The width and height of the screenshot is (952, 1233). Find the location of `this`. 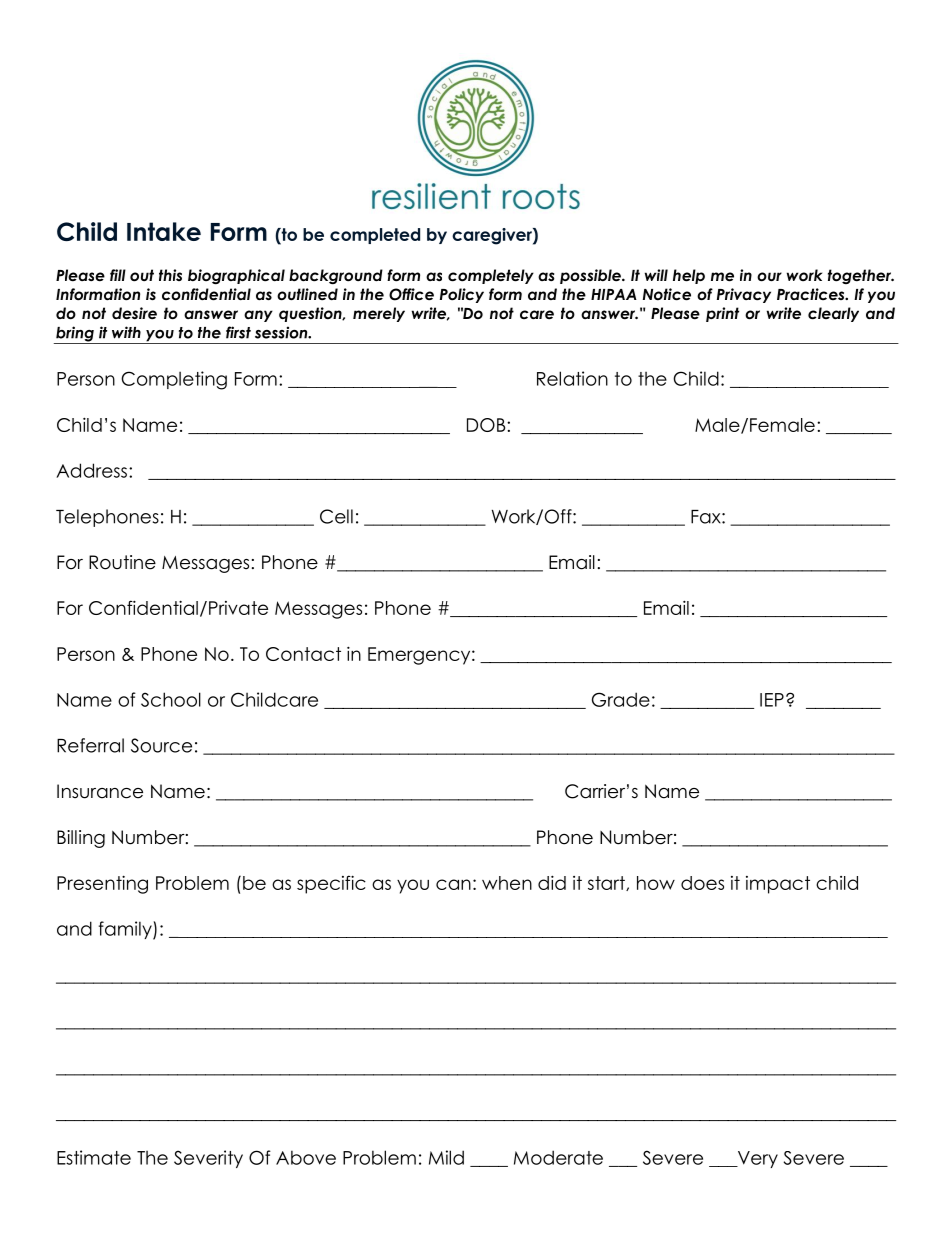

this is located at coordinates (170, 275).
